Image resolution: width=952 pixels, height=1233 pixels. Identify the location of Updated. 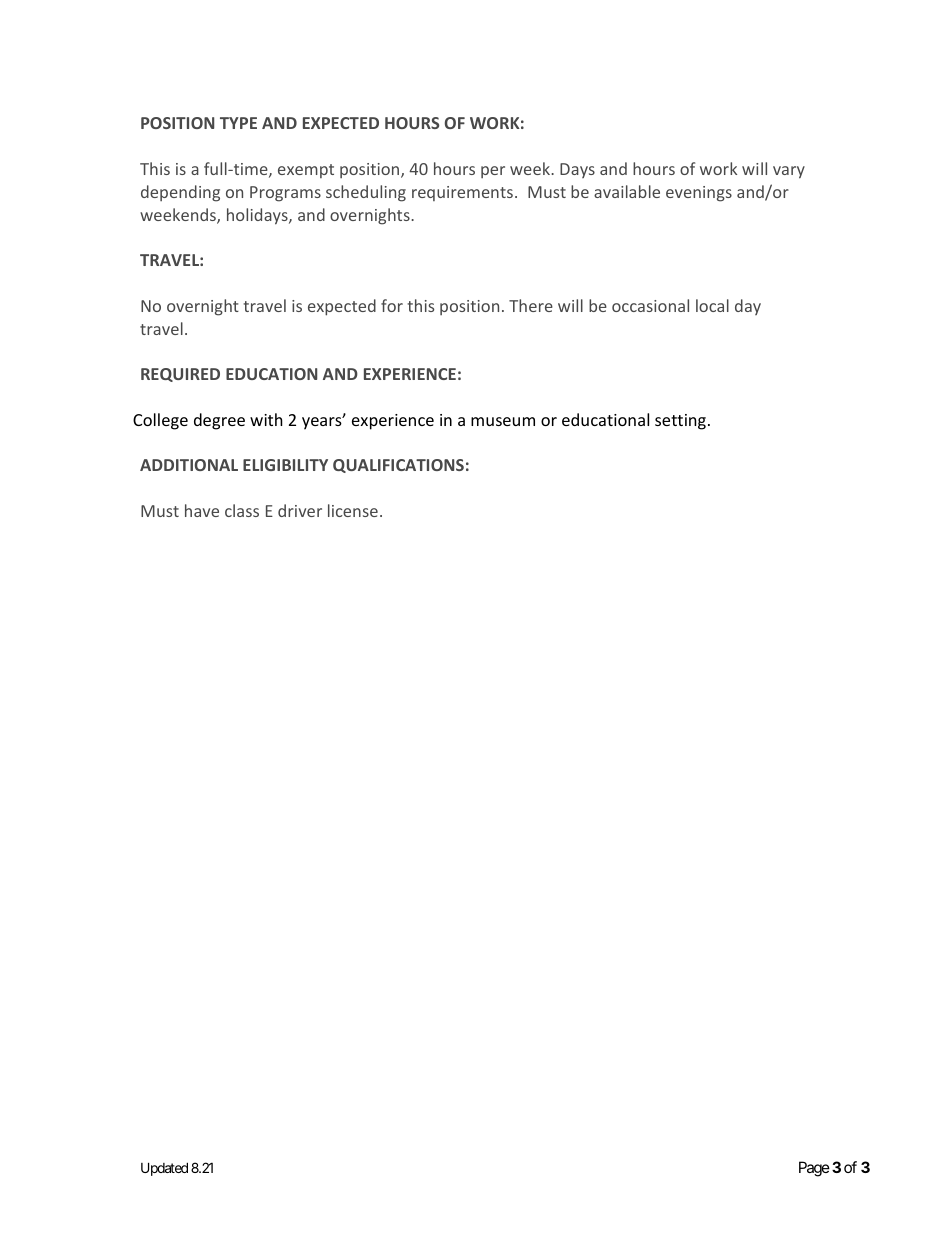
(164, 1169).
